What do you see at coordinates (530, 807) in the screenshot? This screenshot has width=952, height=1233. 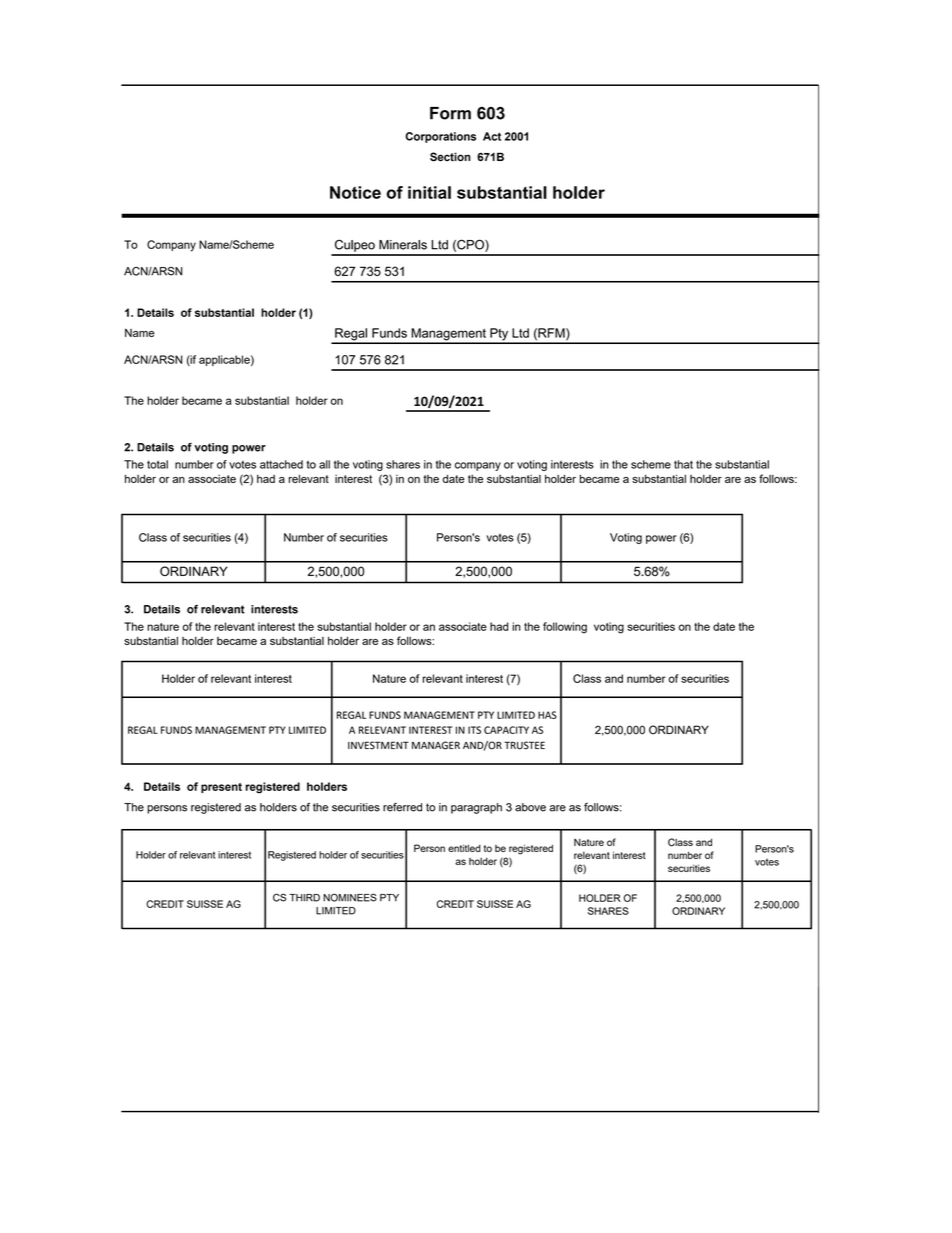 I see `above` at bounding box center [530, 807].
